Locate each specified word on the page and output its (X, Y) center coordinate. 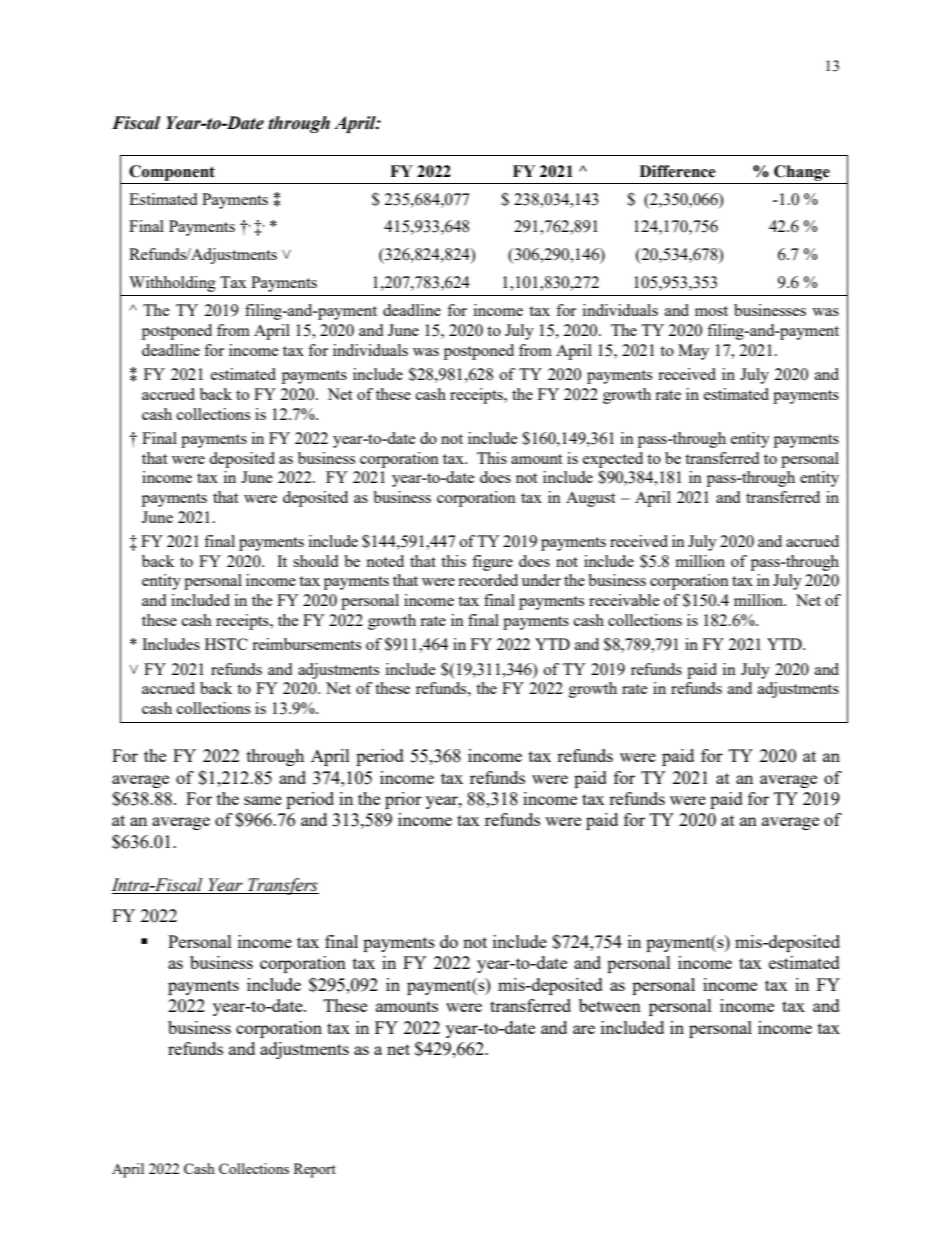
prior (403, 800)
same (263, 800)
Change (802, 173)
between (610, 1005)
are (584, 1029)
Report (315, 1170)
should (315, 561)
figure (492, 563)
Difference (678, 171)
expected (613, 460)
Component (172, 173)
